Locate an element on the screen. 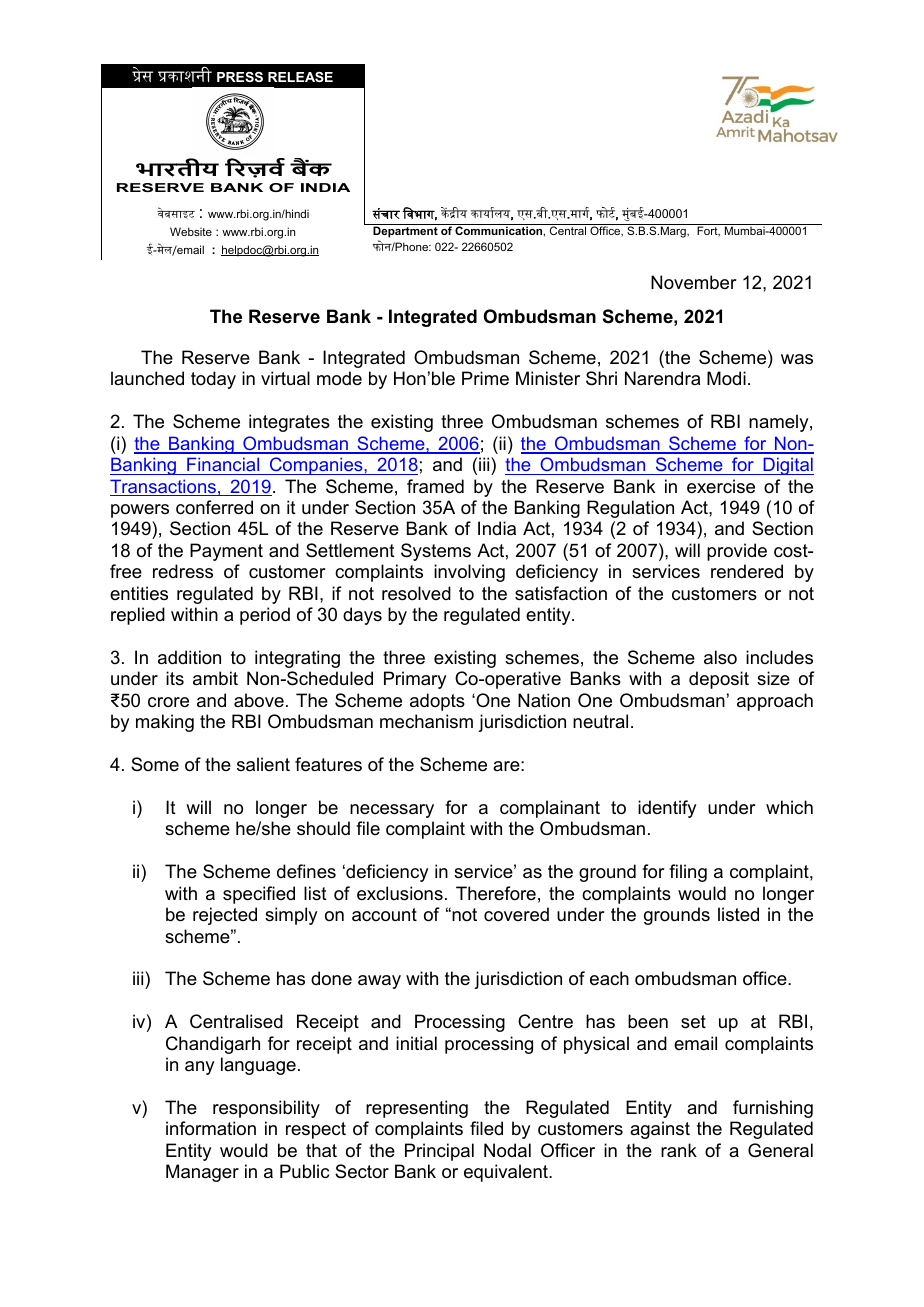 This screenshot has height=1307, width=924. RELEASE is located at coordinates (300, 77).
